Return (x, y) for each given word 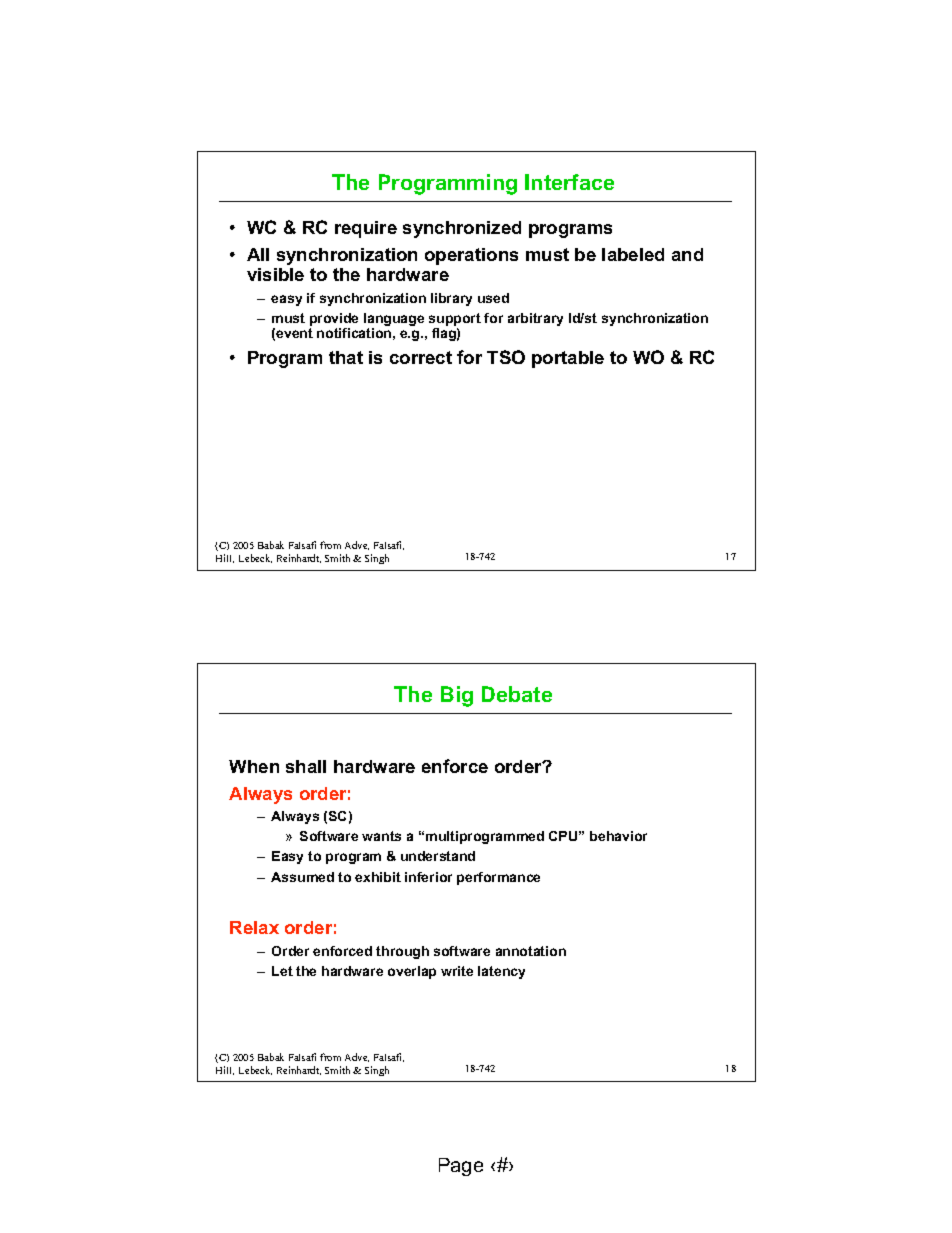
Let (282, 971)
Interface (569, 182)
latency (501, 972)
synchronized (462, 229)
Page (461, 1167)
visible (275, 274)
